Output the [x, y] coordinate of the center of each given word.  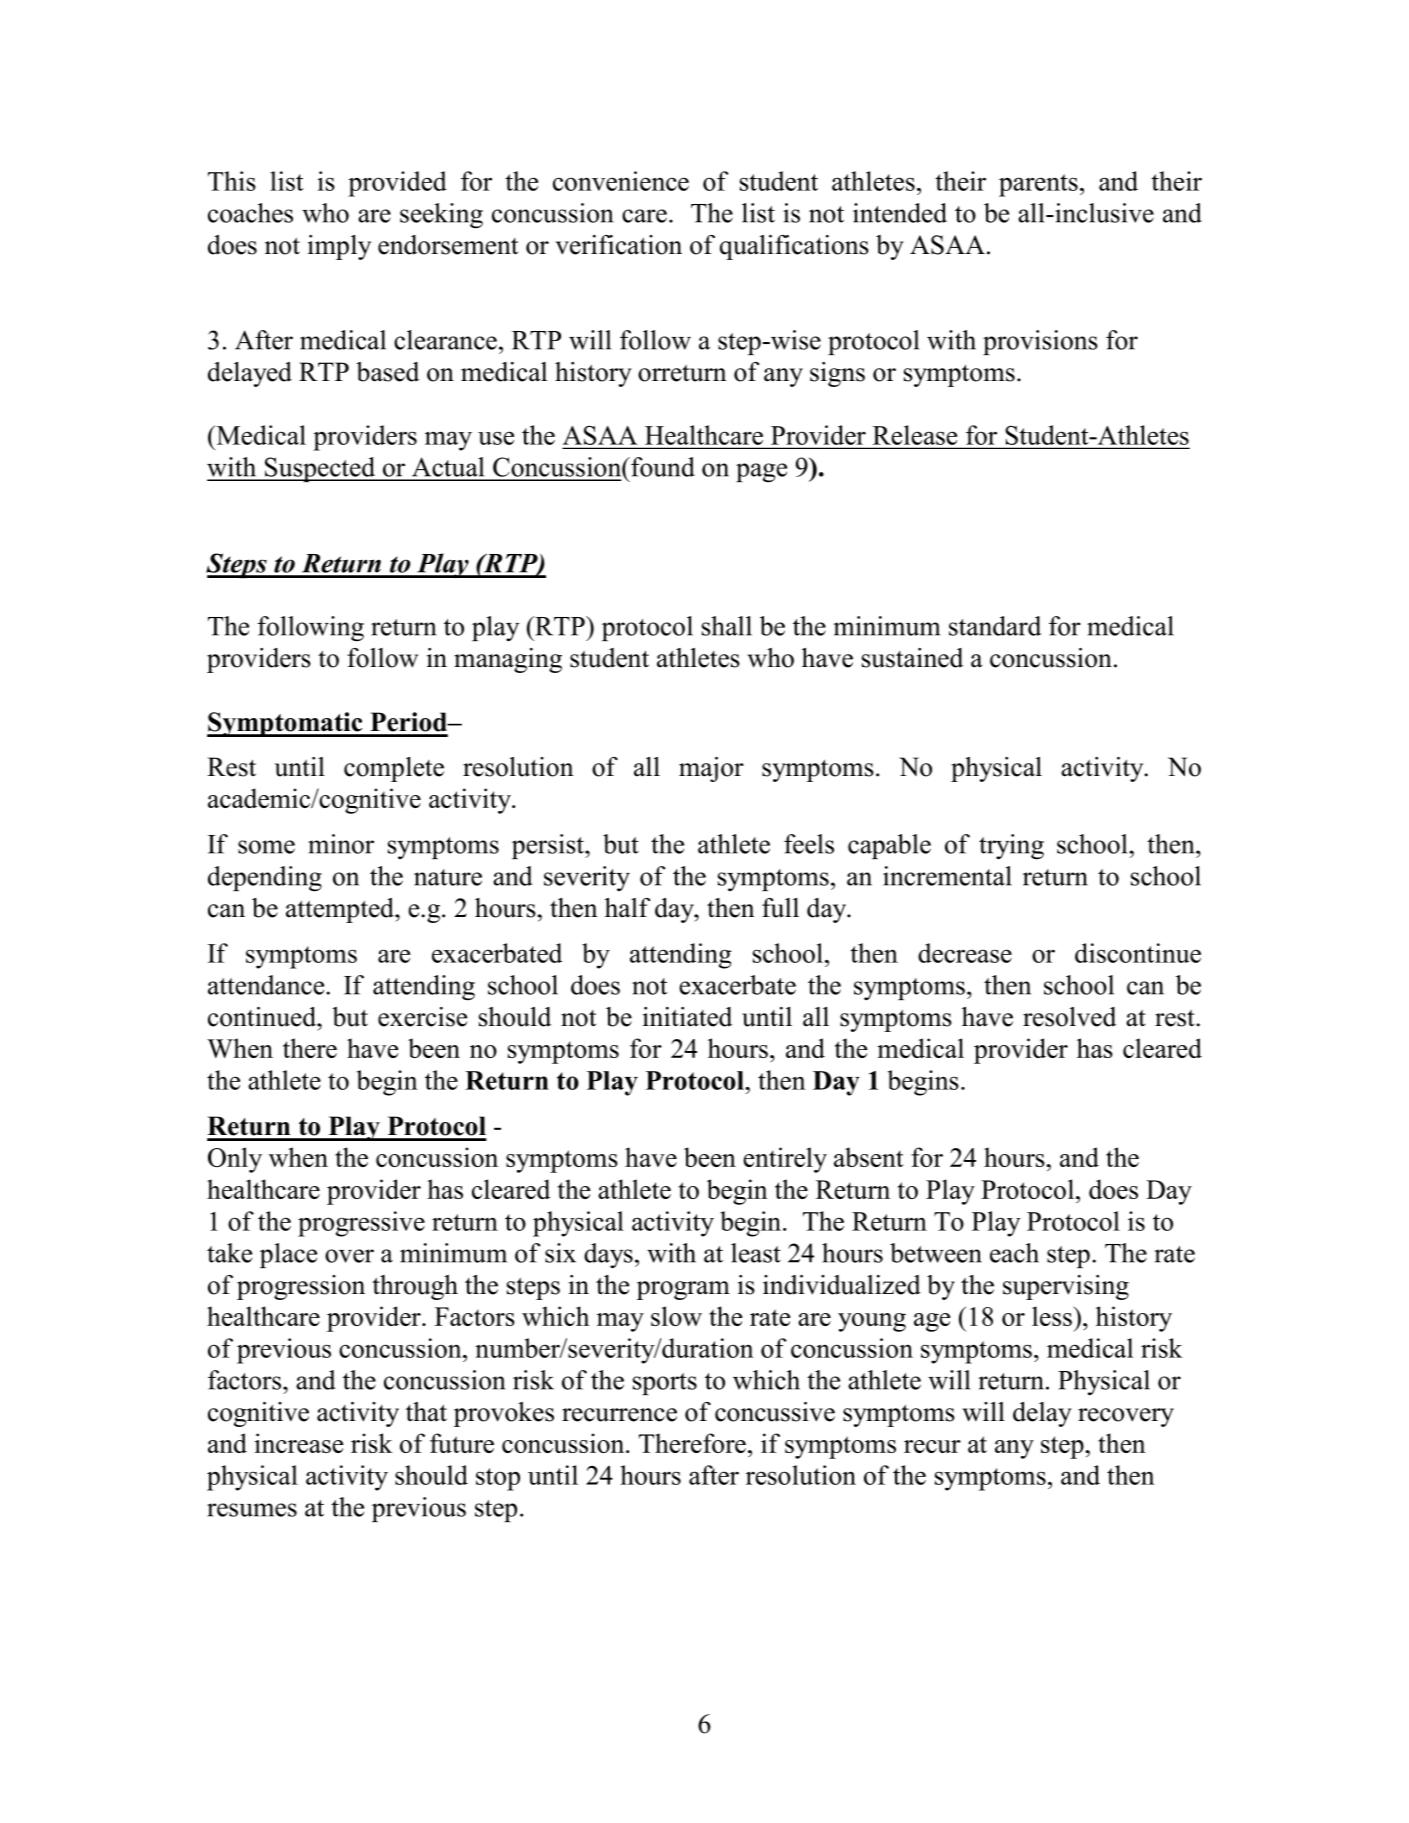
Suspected [320, 469]
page [761, 473]
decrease [965, 953]
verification [619, 245]
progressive [361, 1224]
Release [915, 436]
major [711, 769]
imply [339, 247]
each [1014, 1253]
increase [298, 1443]
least [756, 1253]
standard [995, 626]
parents [1038, 185]
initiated [687, 1017]
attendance [267, 985]
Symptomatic [286, 724]
